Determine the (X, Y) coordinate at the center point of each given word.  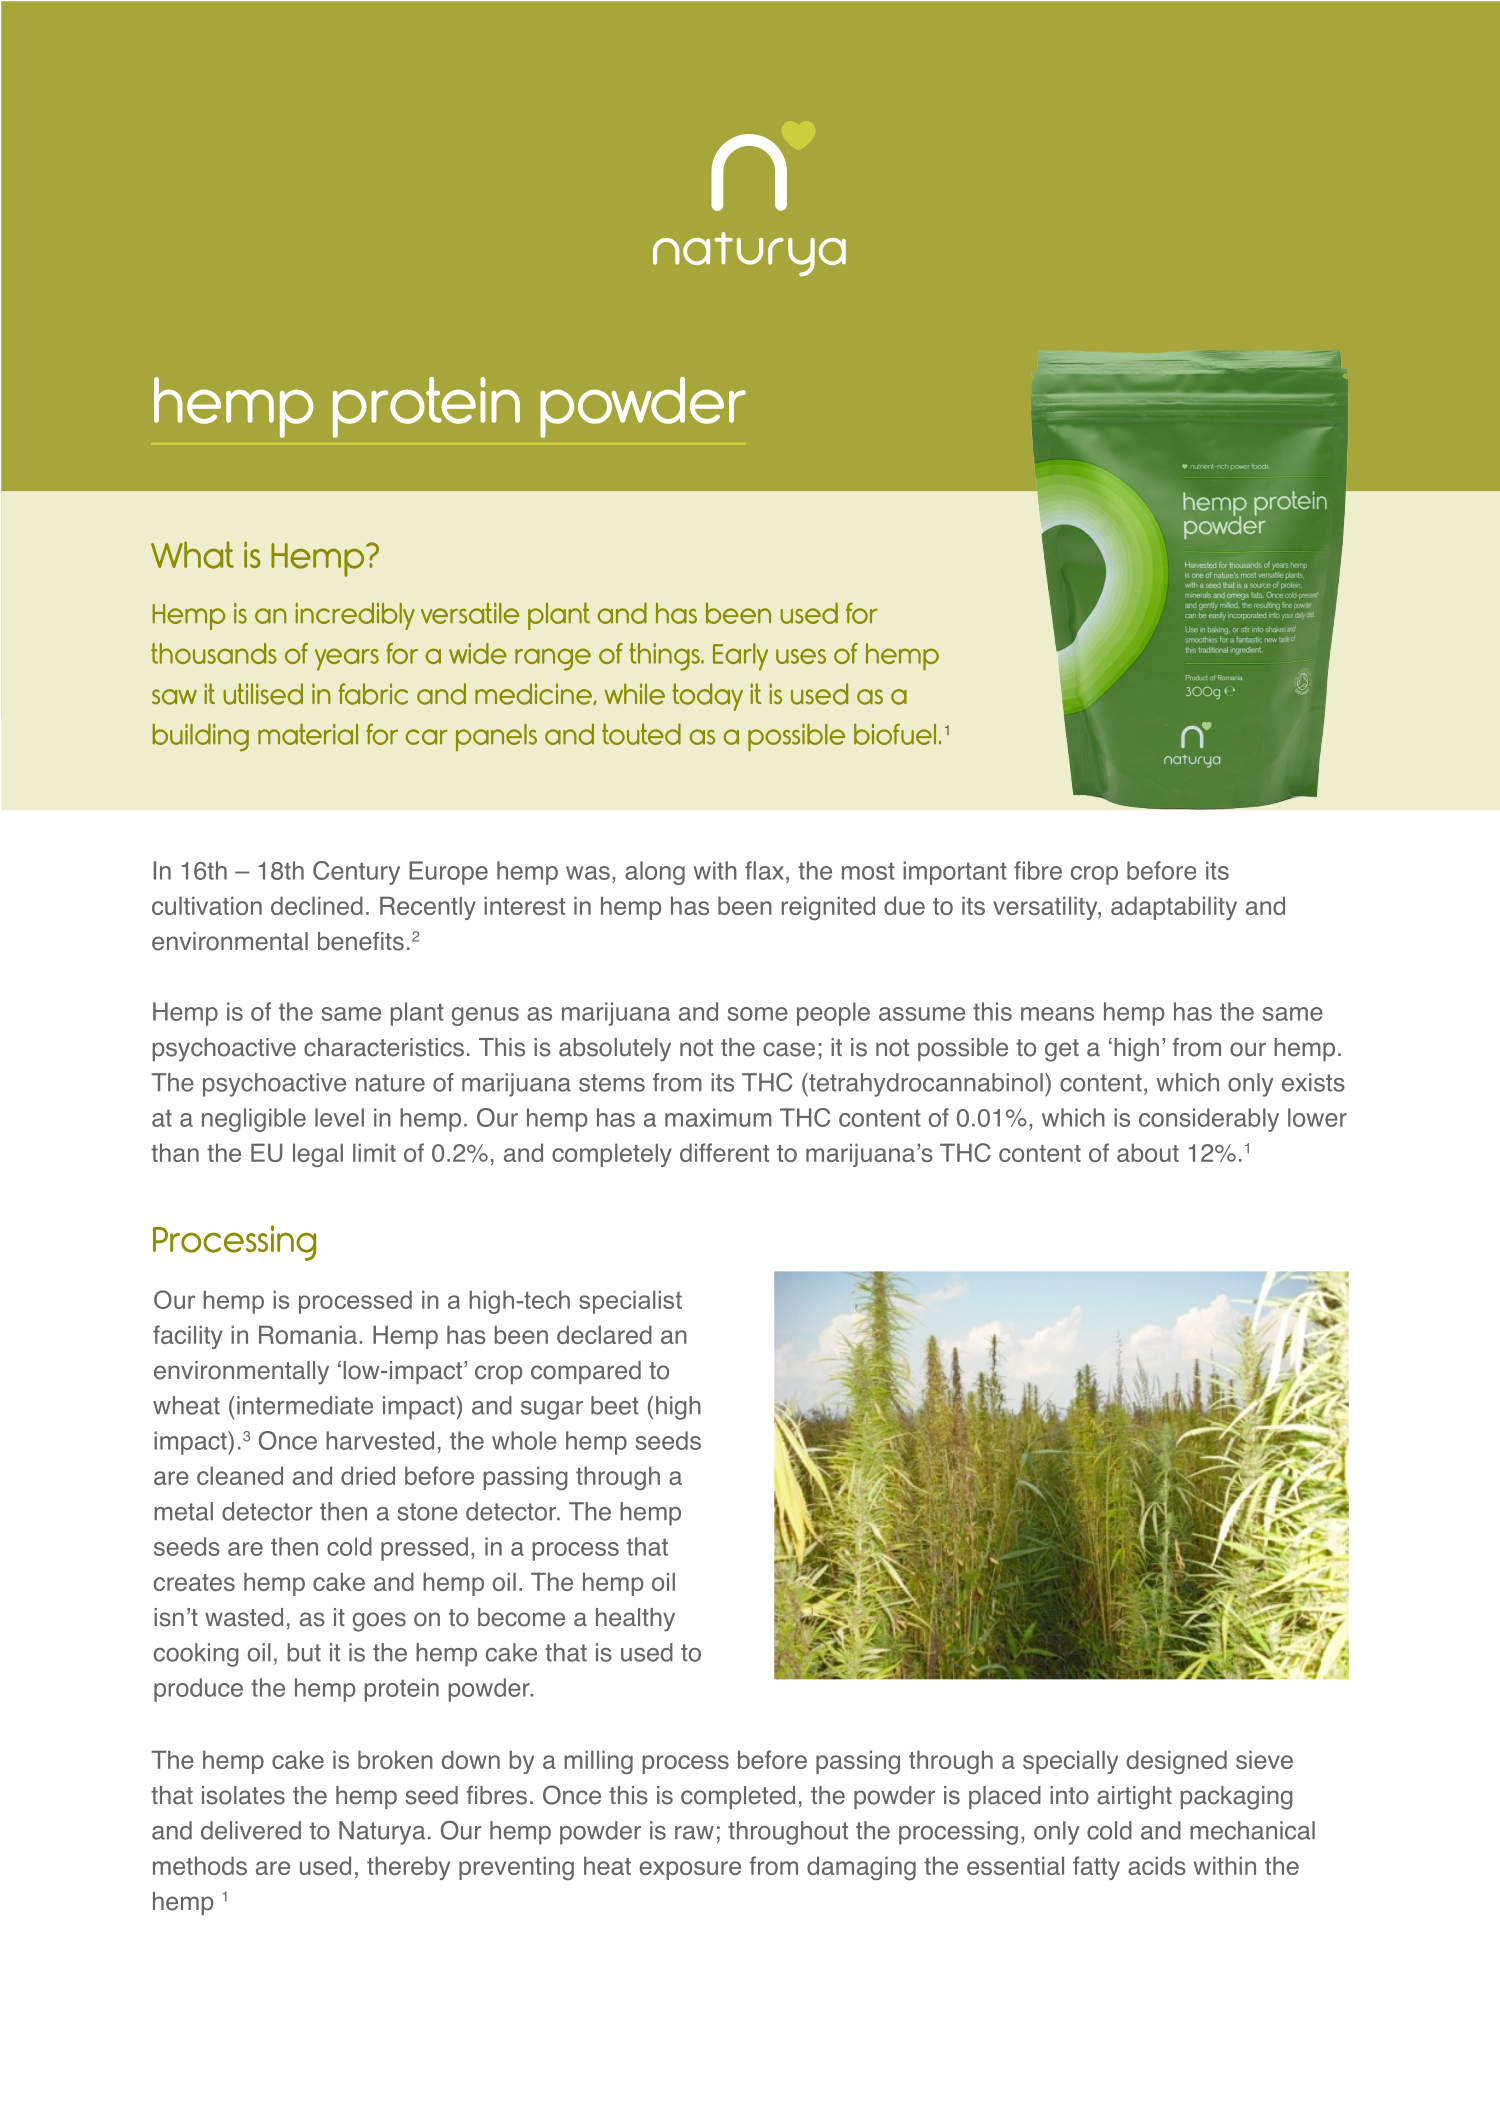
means (1057, 1014)
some (758, 1014)
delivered (251, 1830)
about (1148, 1152)
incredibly (355, 616)
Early (740, 657)
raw (694, 1833)
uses (801, 656)
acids (1157, 1865)
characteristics (384, 1047)
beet (615, 1405)
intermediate (305, 1405)
